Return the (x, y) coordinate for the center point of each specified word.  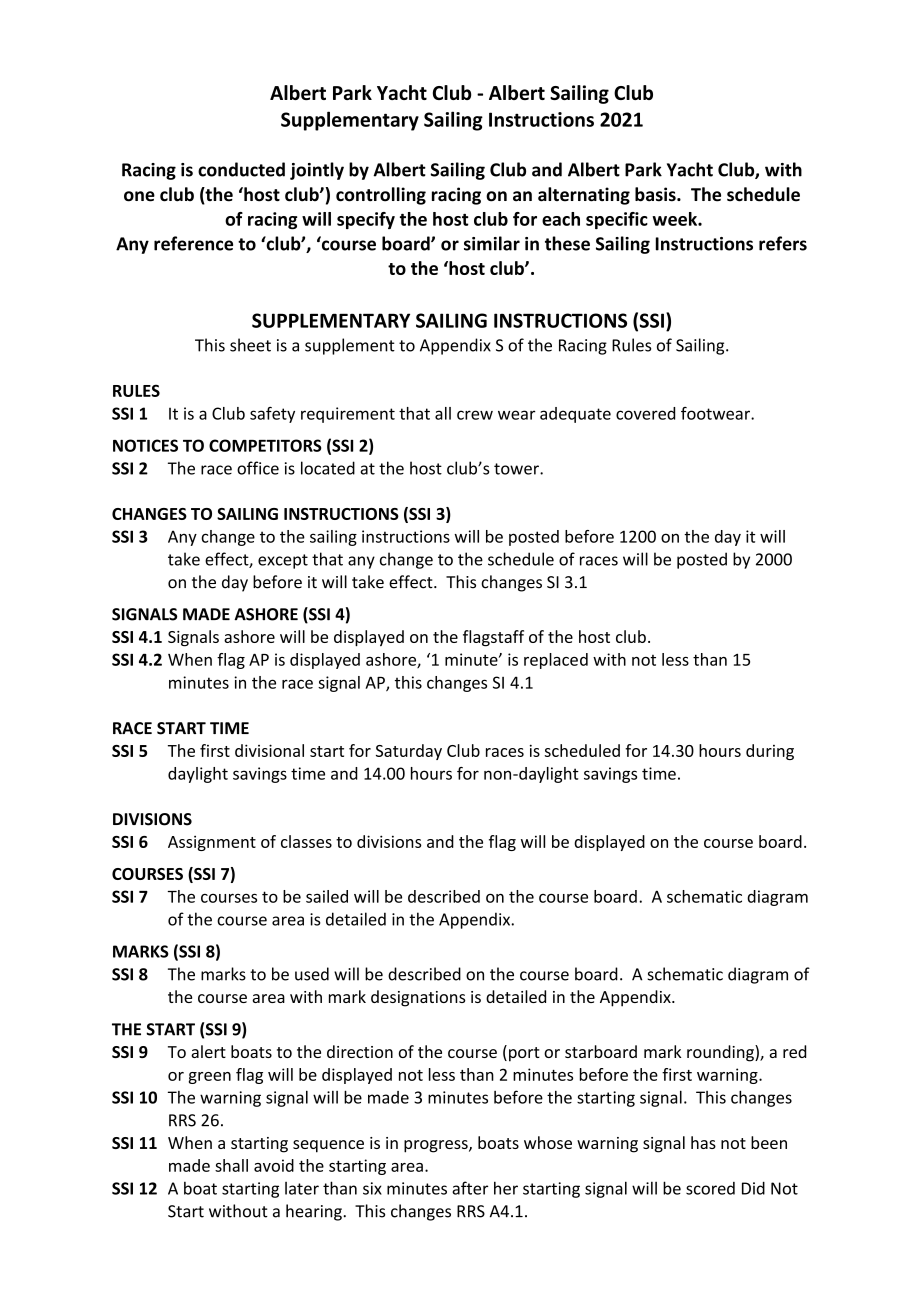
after (470, 1188)
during (770, 752)
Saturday (409, 752)
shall (231, 1165)
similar (492, 243)
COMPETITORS (265, 445)
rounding (721, 1053)
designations (418, 998)
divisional (269, 750)
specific (617, 220)
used (312, 974)
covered (645, 413)
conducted (241, 169)
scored (710, 1188)
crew (475, 415)
